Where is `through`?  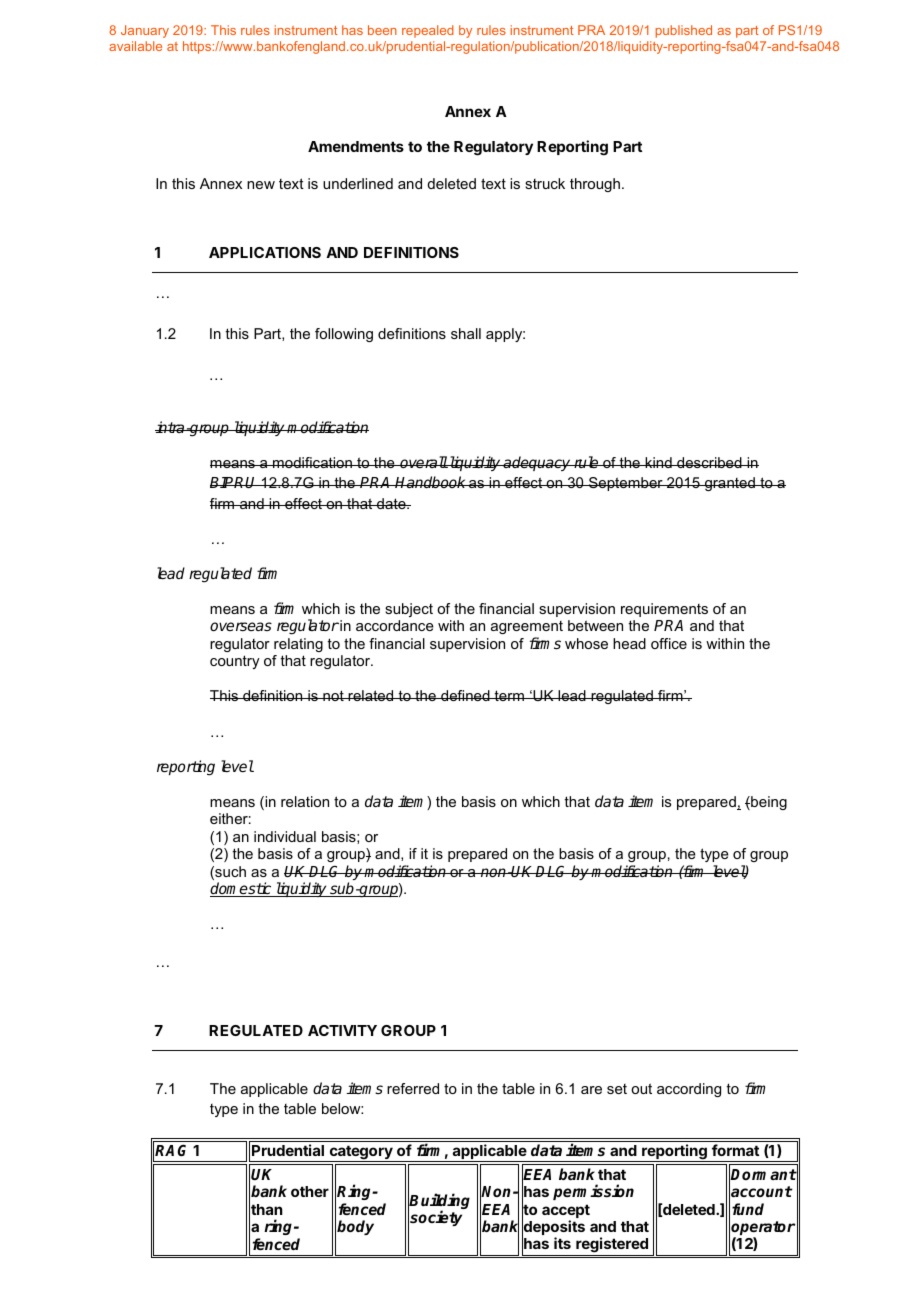
through is located at coordinates (595, 185).
